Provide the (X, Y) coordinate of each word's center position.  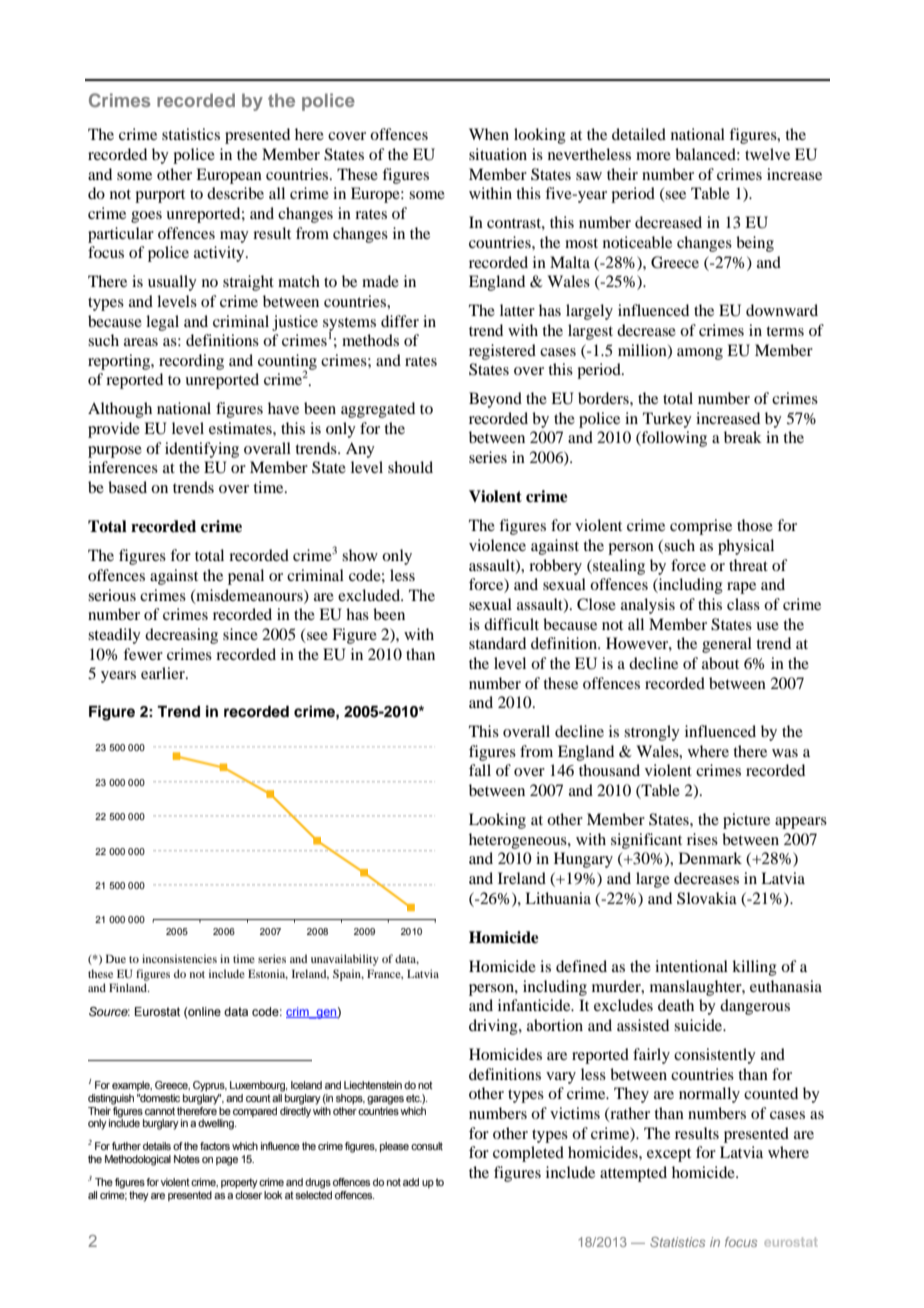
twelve (767, 154)
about (720, 663)
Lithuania (558, 898)
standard (497, 643)
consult (427, 1146)
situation (498, 154)
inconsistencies (179, 958)
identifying (202, 450)
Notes (187, 1159)
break (743, 437)
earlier (164, 673)
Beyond (495, 400)
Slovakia (707, 898)
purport (160, 196)
